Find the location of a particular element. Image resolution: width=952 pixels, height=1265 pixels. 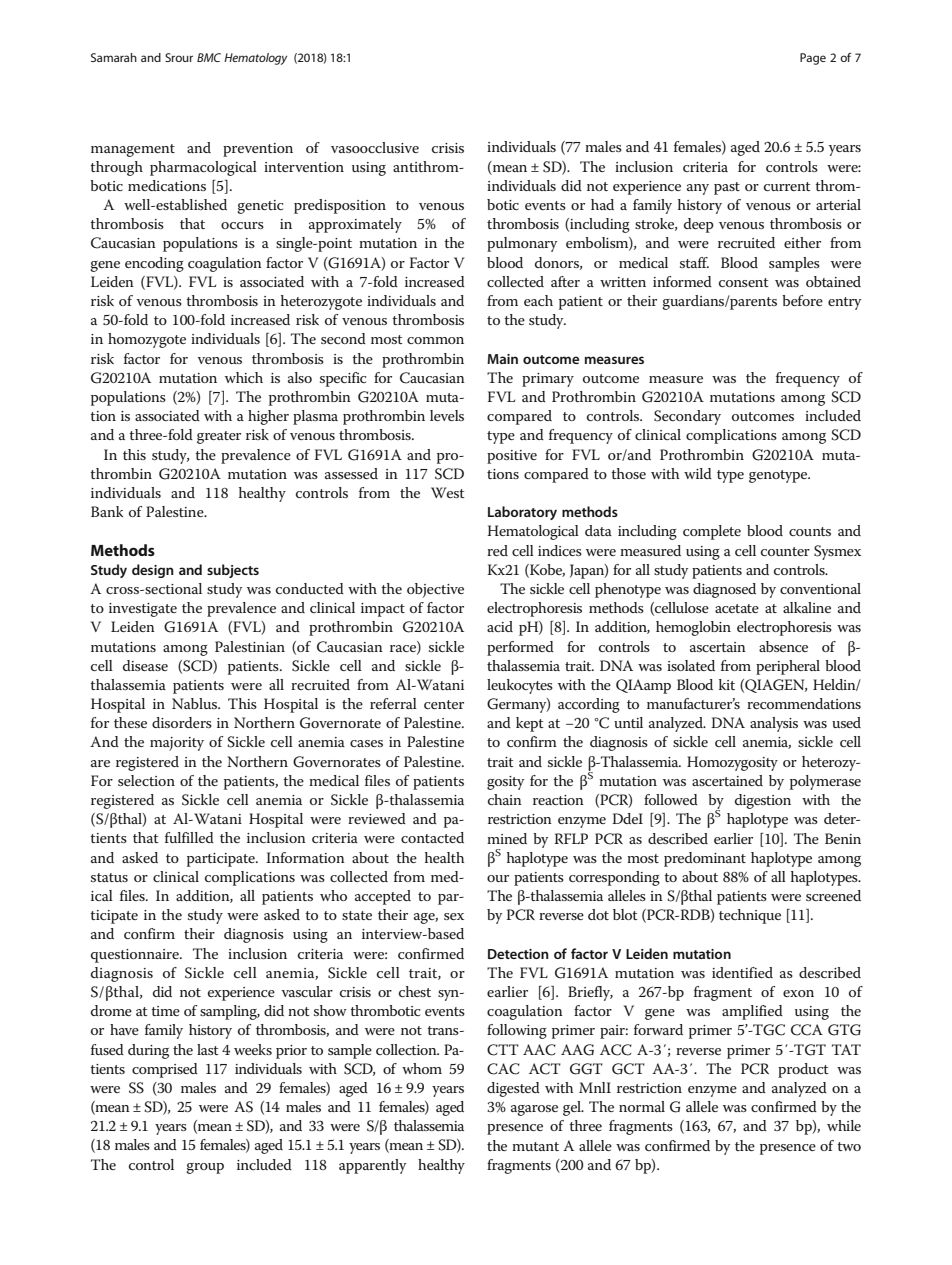

group is located at coordinates (205, 1168).
